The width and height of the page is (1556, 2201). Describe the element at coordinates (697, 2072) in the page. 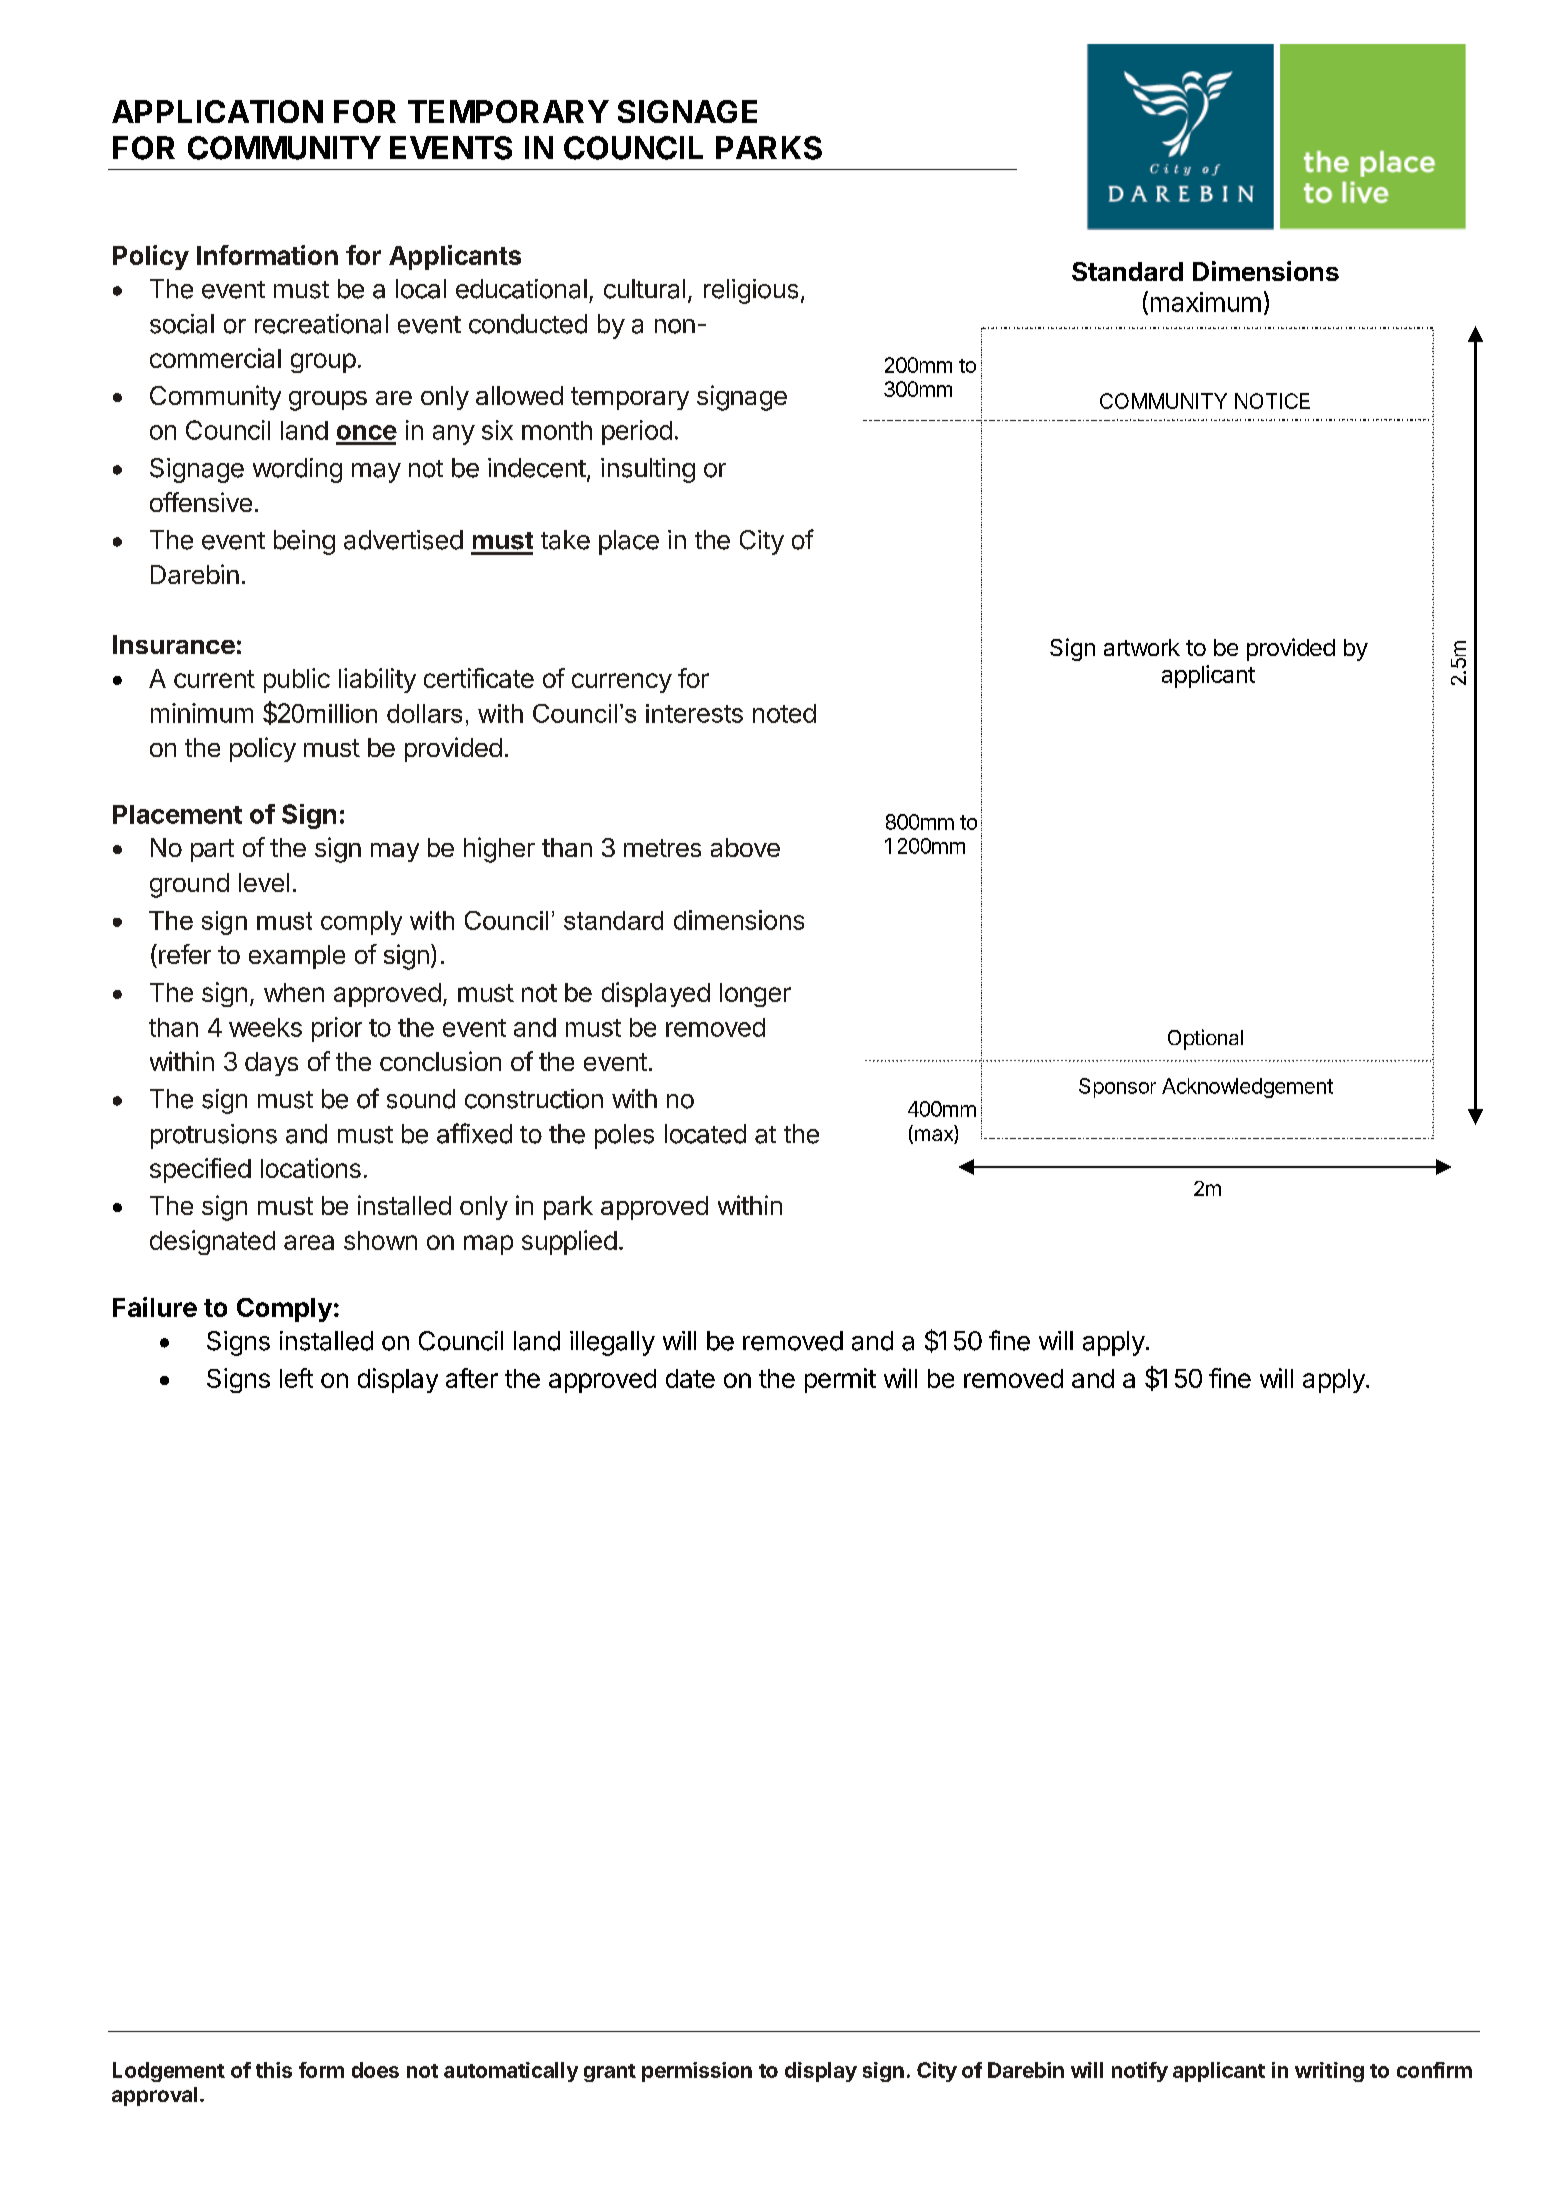

I see `permission` at that location.
